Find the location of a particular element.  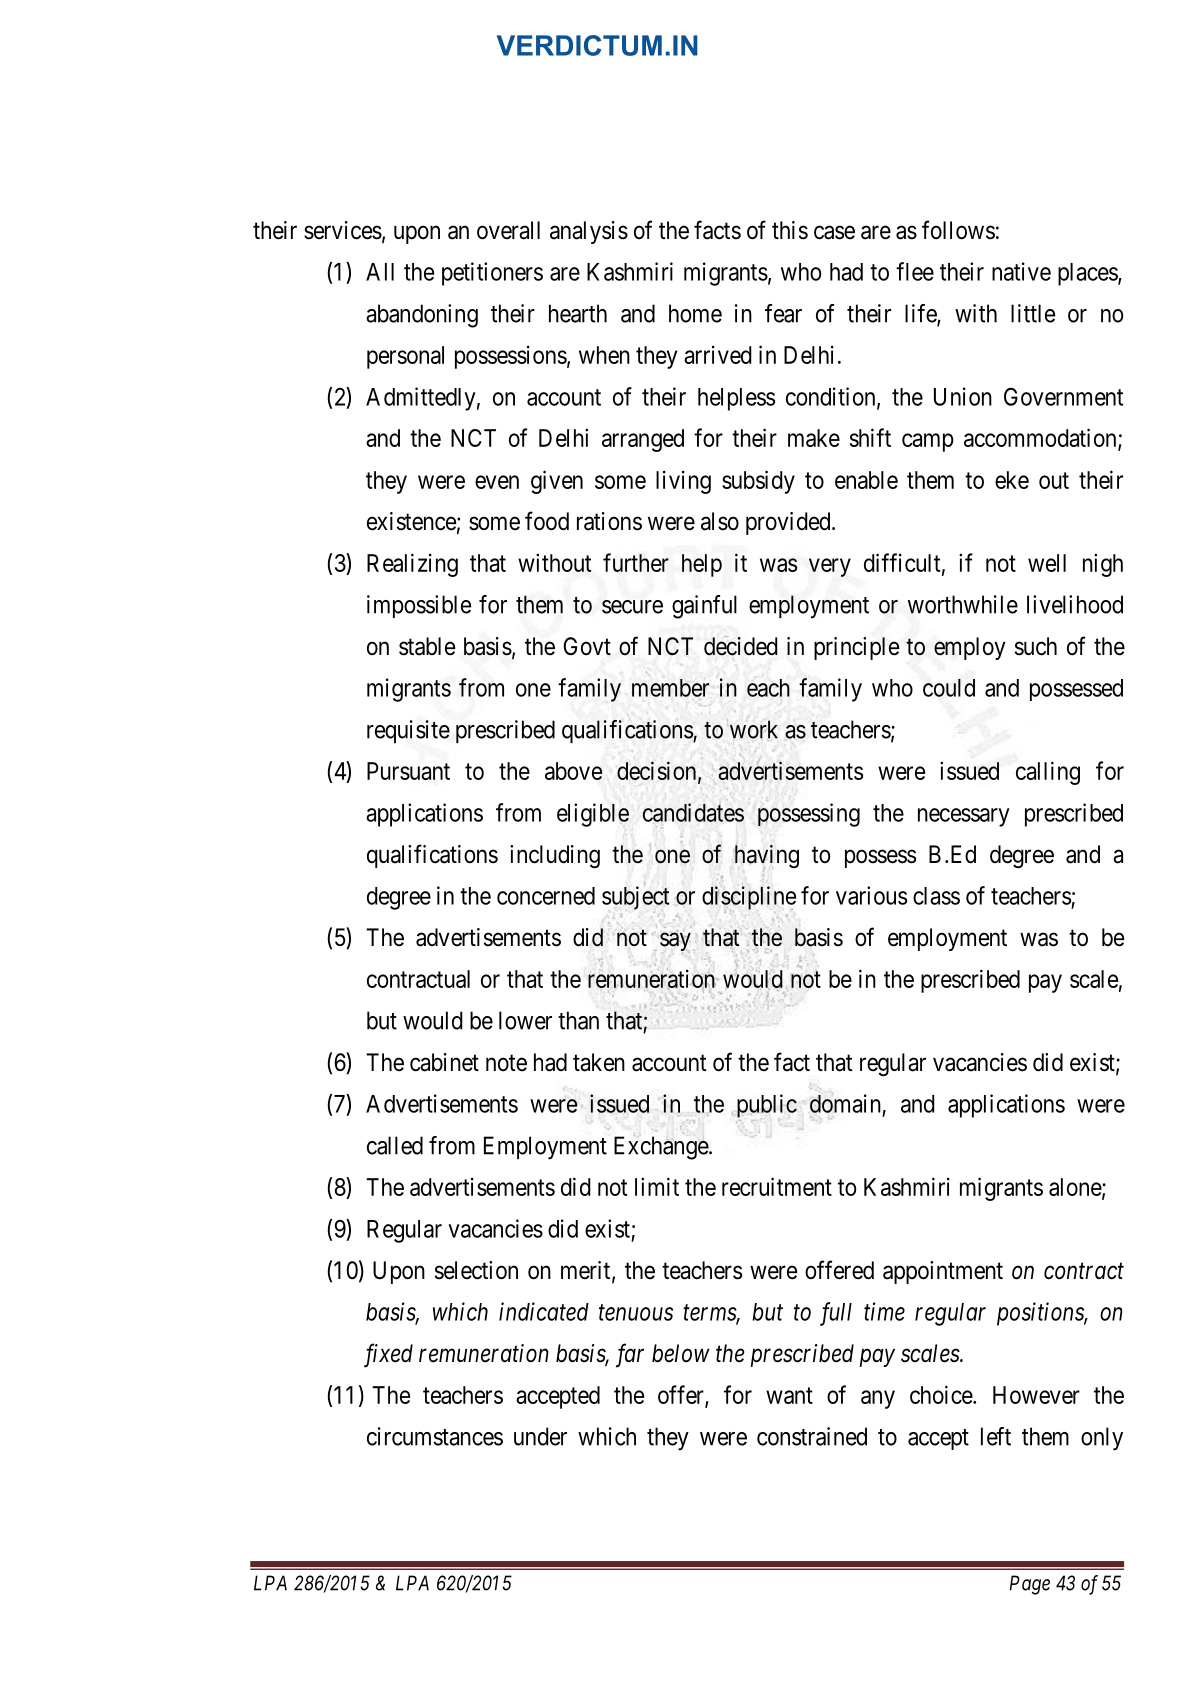

requisite is located at coordinates (408, 731).
